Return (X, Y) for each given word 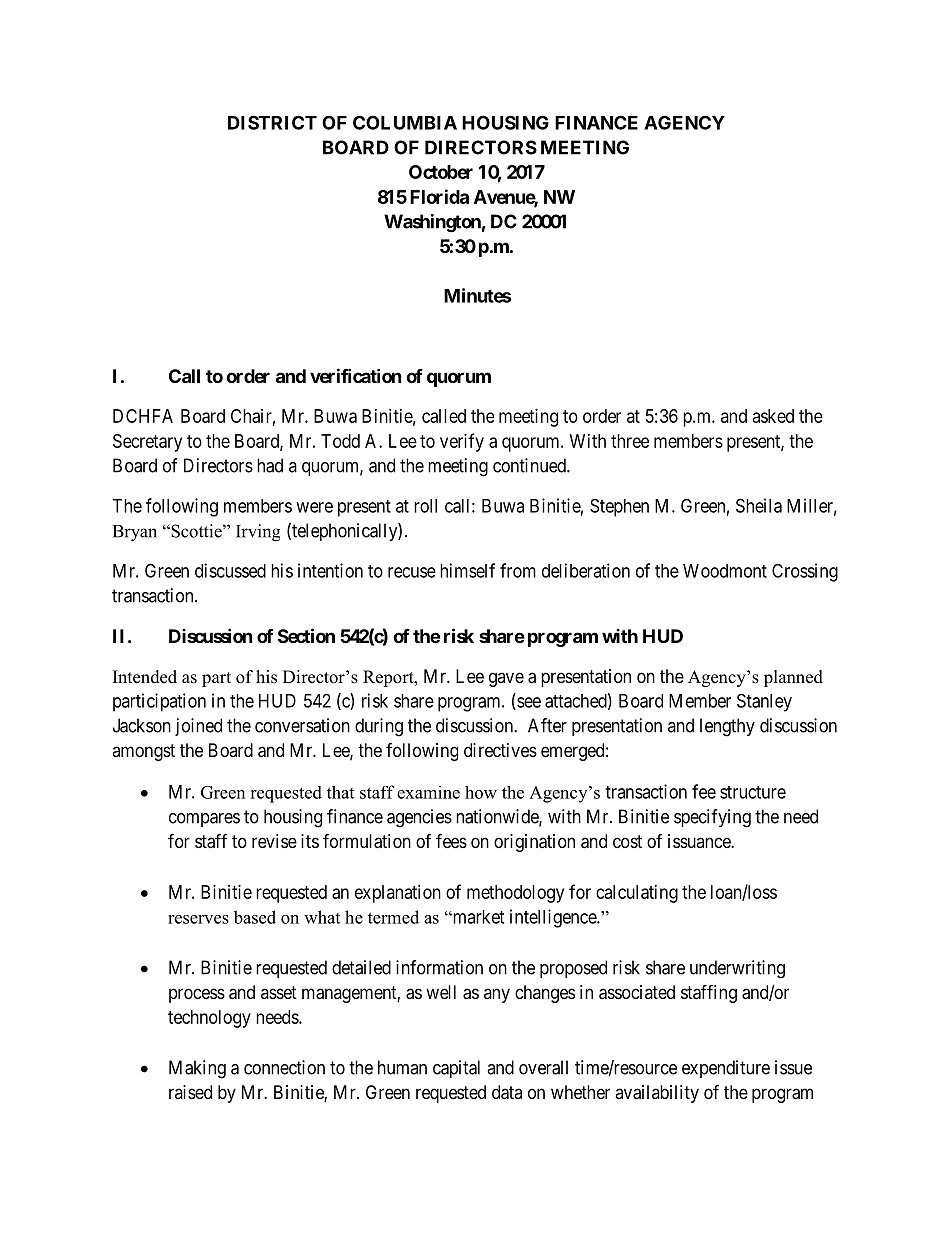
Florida (439, 196)
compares (204, 820)
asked (773, 416)
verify (462, 442)
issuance (700, 841)
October (441, 172)
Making (197, 1069)
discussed (230, 570)
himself (467, 570)
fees (451, 840)
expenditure (726, 1069)
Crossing (805, 572)
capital (456, 1069)
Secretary (147, 443)
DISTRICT (272, 122)
